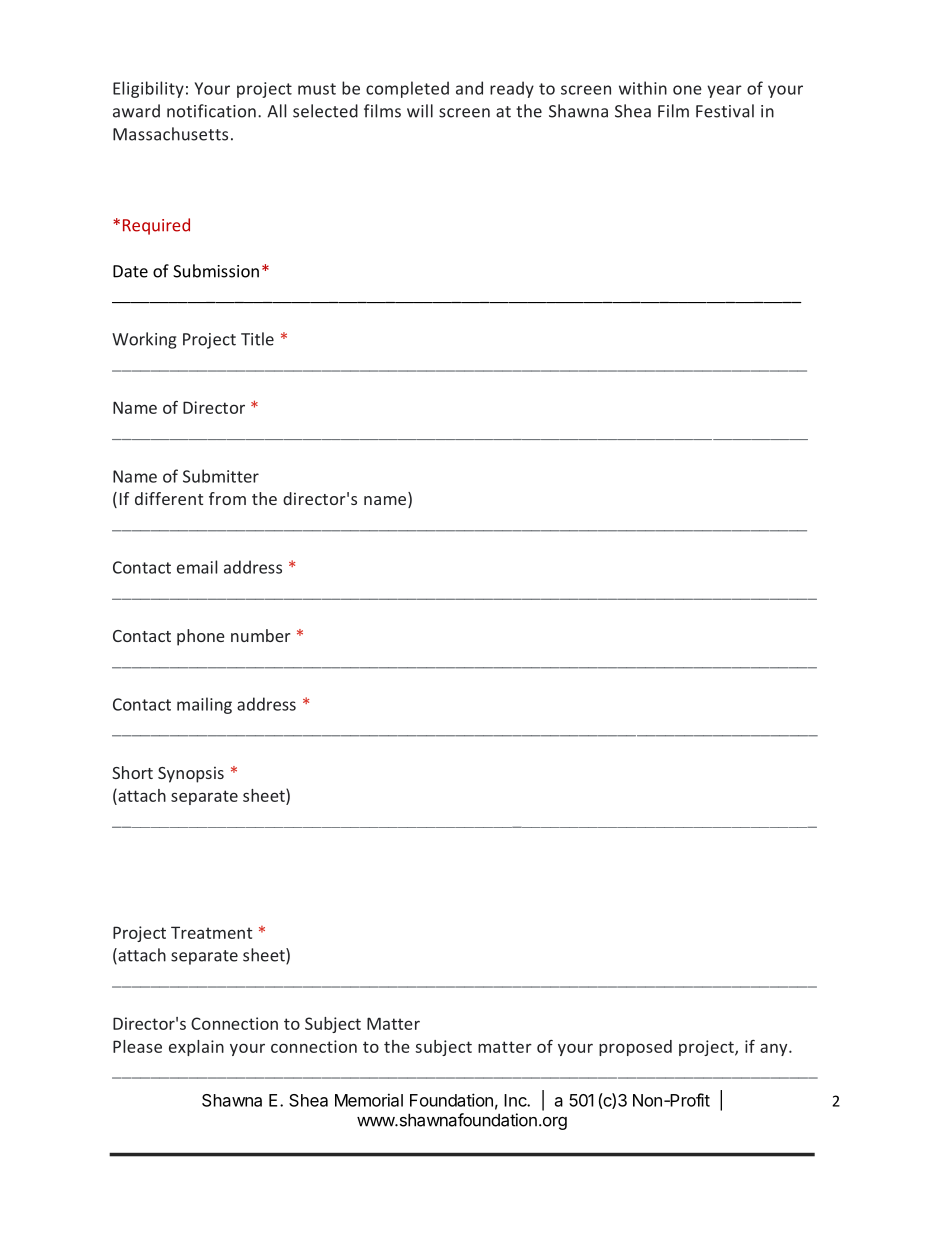  What do you see at coordinates (724, 91) in the screenshot?
I see `year` at bounding box center [724, 91].
